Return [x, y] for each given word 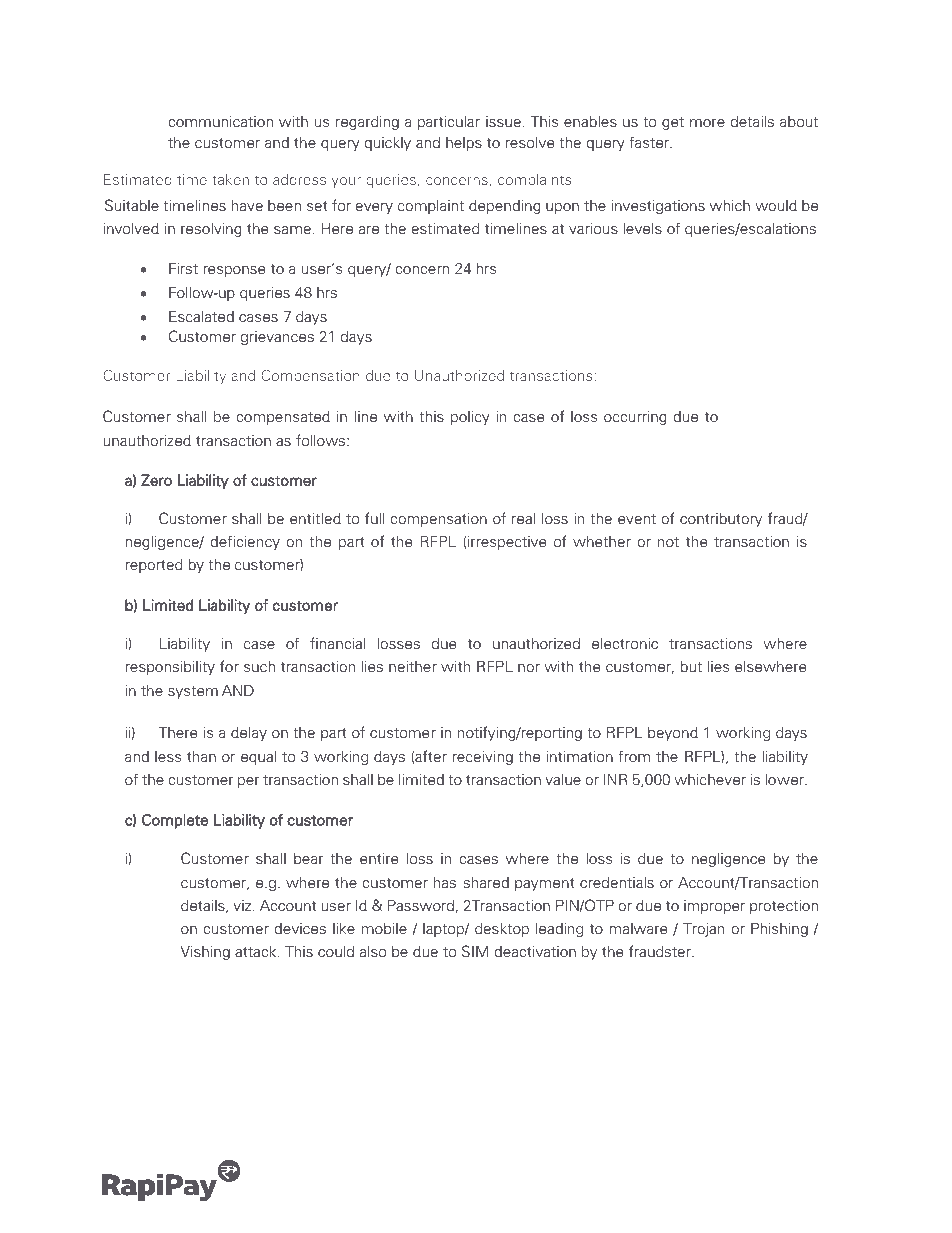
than [201, 757]
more [707, 123]
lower [785, 780]
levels [642, 229]
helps [464, 144]
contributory [721, 520]
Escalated [201, 316]
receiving [482, 757]
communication [220, 122]
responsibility [170, 667]
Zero [156, 480]
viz [242, 905]
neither [413, 666]
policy [470, 417]
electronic [625, 644]
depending [505, 207]
